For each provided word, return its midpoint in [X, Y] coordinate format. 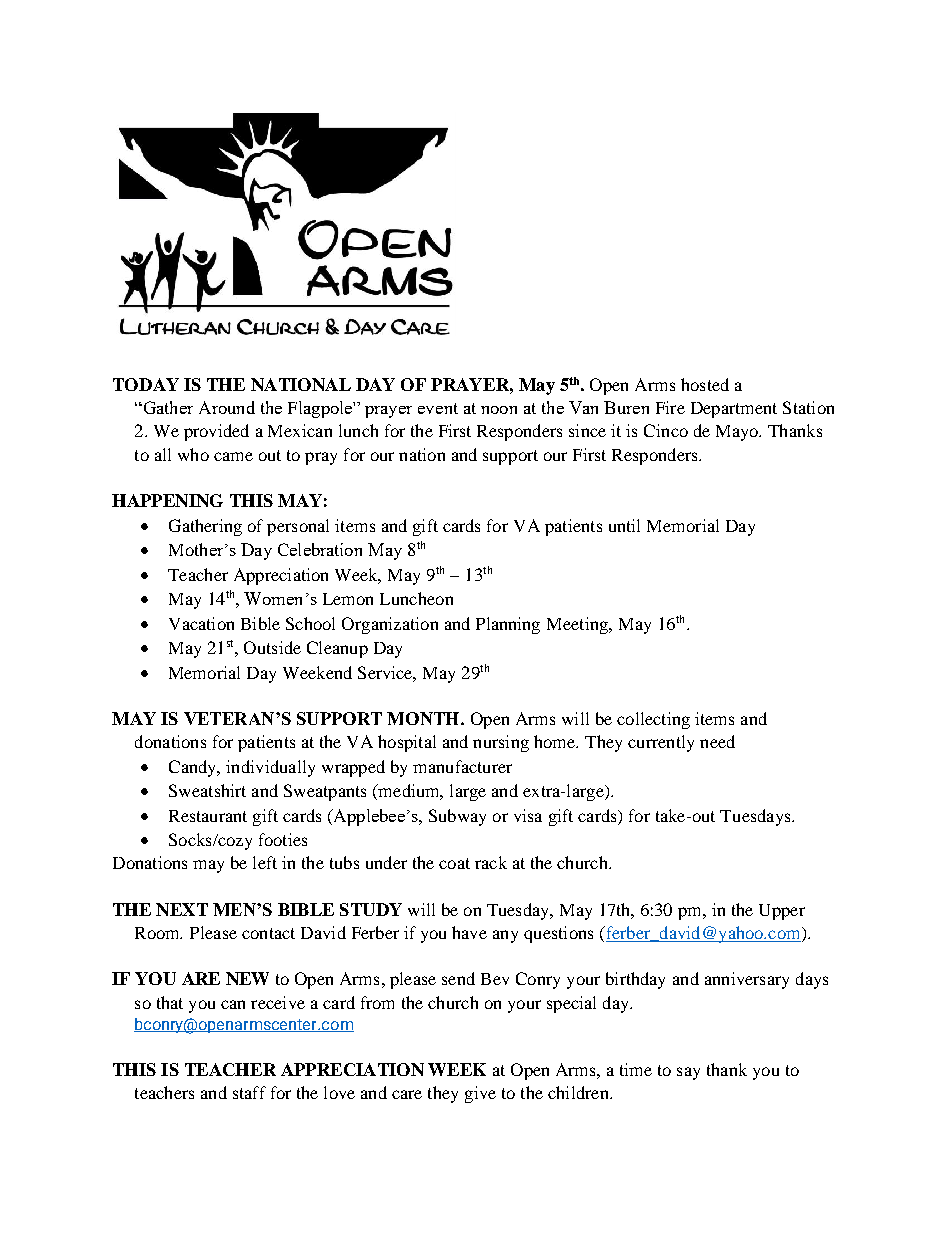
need [717, 741]
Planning [508, 625]
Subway [457, 817]
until [624, 525]
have [469, 932]
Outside [272, 647]
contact [268, 933]
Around [227, 407]
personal [298, 527]
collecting [653, 720]
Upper [782, 912]
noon [499, 410]
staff [249, 1092]
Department [734, 410]
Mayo [738, 433]
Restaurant [208, 816]
